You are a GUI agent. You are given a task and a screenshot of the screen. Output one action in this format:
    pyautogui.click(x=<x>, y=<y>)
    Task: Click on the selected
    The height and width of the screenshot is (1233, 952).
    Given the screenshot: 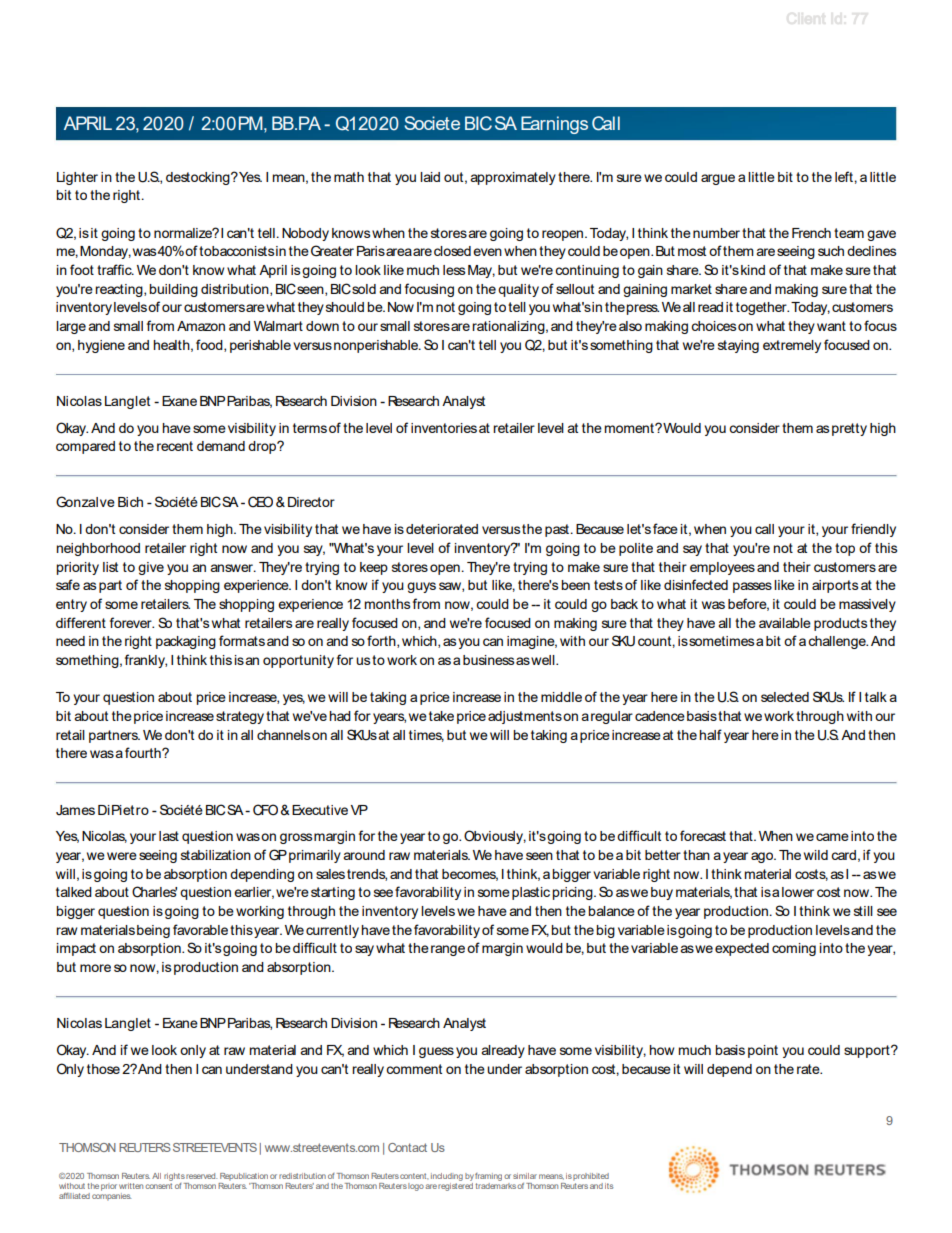 What is the action you would take?
    pyautogui.click(x=785, y=697)
